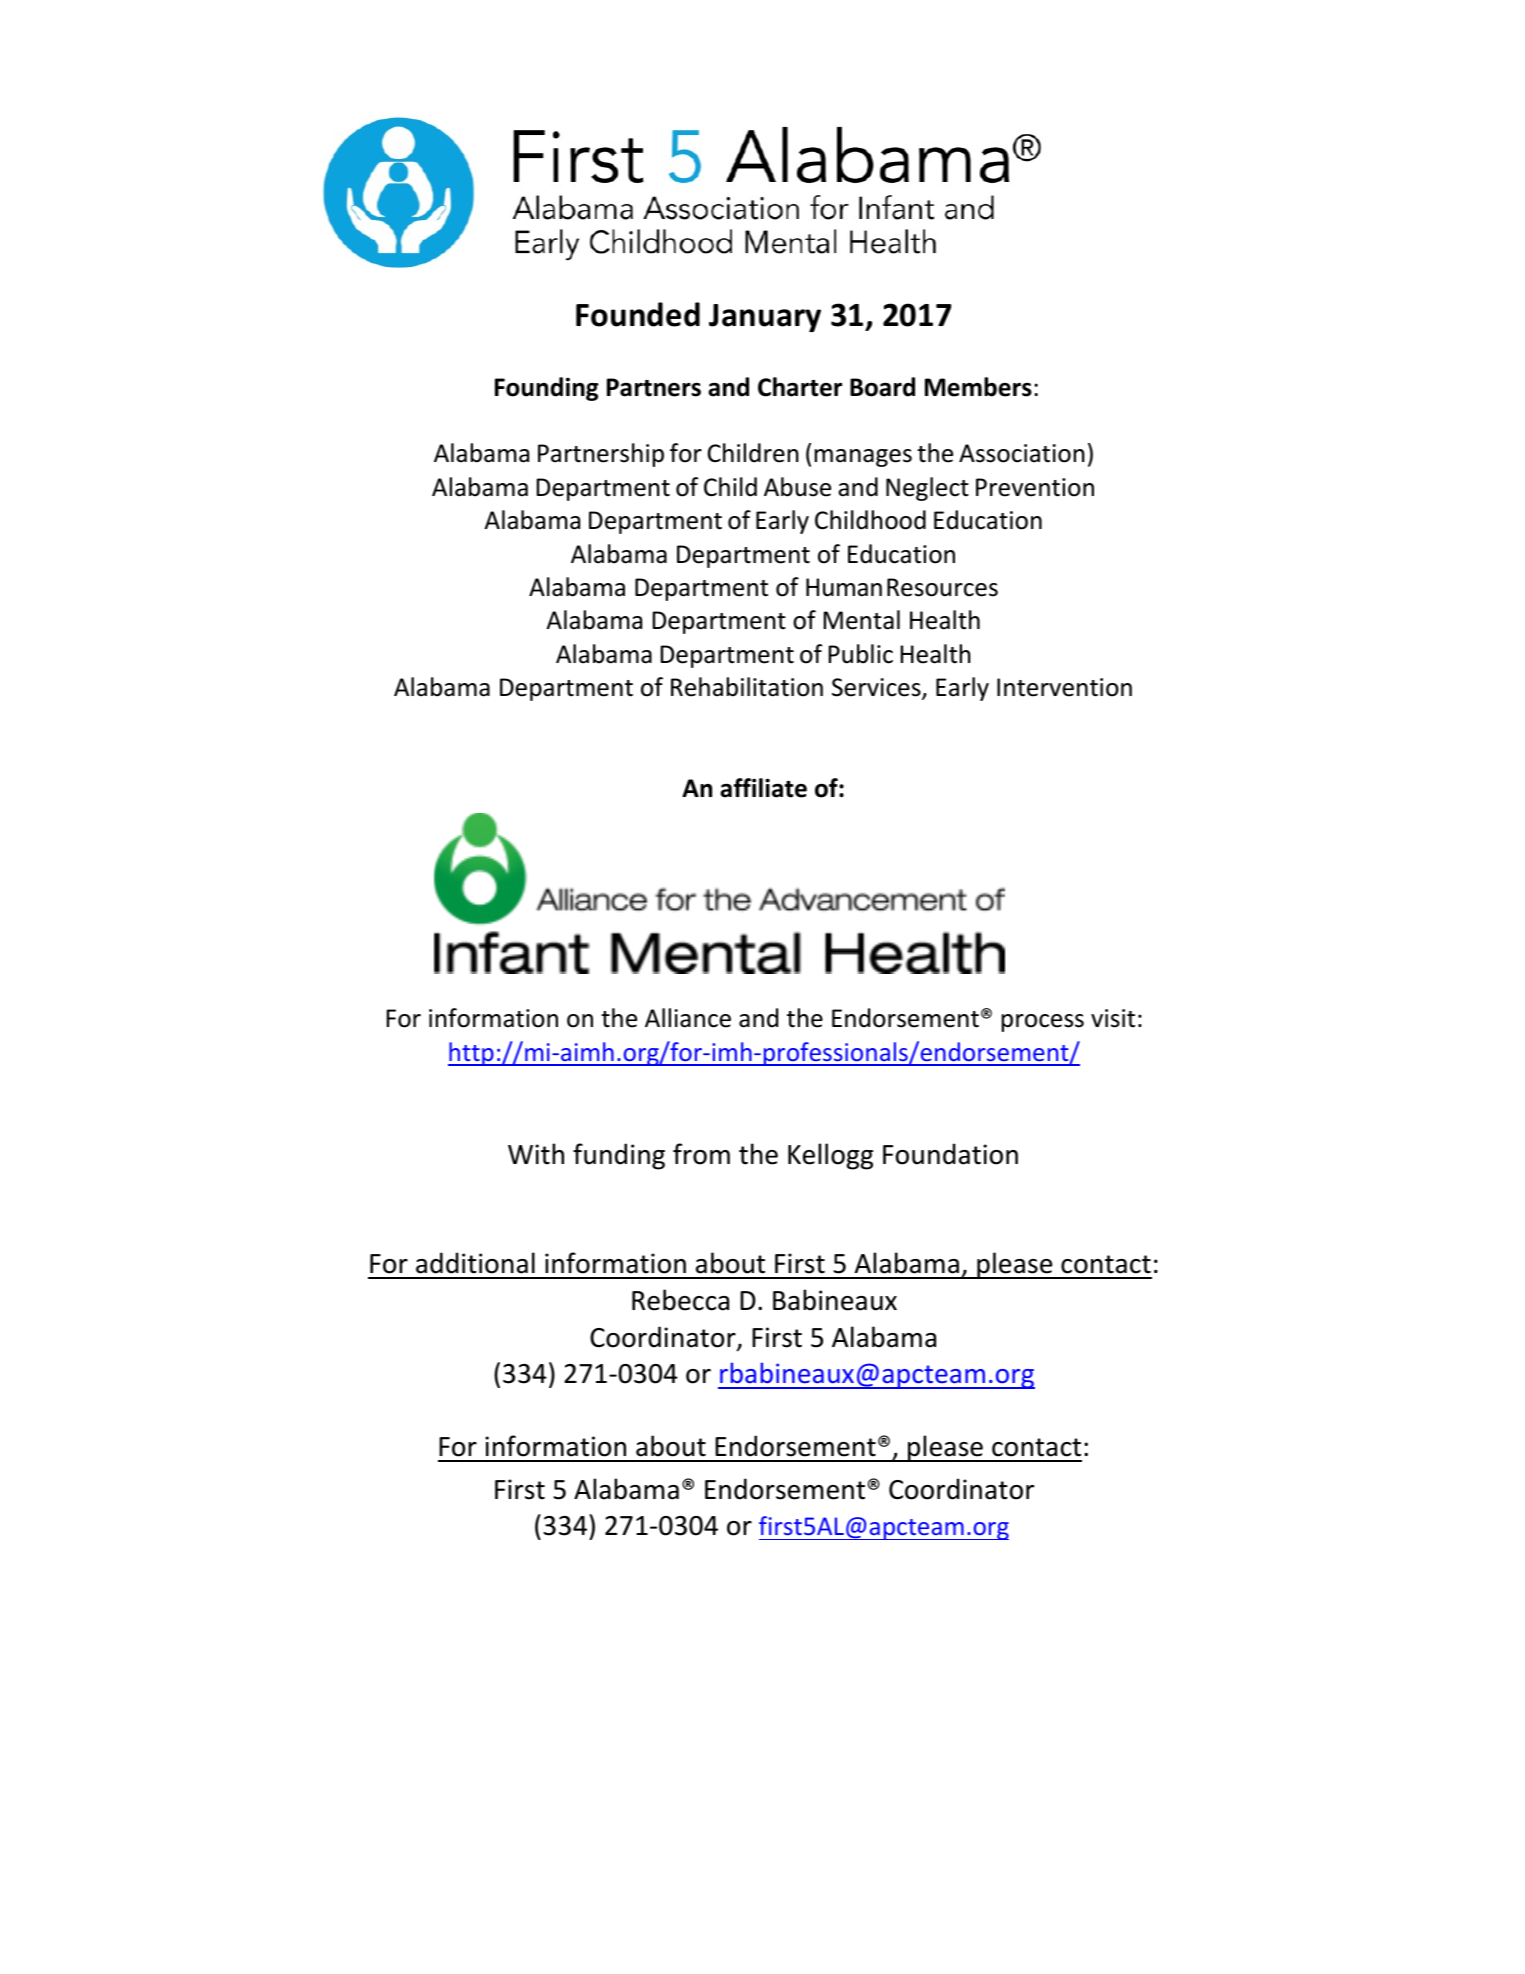 The height and width of the document is (1974, 1525). Describe the element at coordinates (1043, 1023) in the document. I see `process` at that location.
